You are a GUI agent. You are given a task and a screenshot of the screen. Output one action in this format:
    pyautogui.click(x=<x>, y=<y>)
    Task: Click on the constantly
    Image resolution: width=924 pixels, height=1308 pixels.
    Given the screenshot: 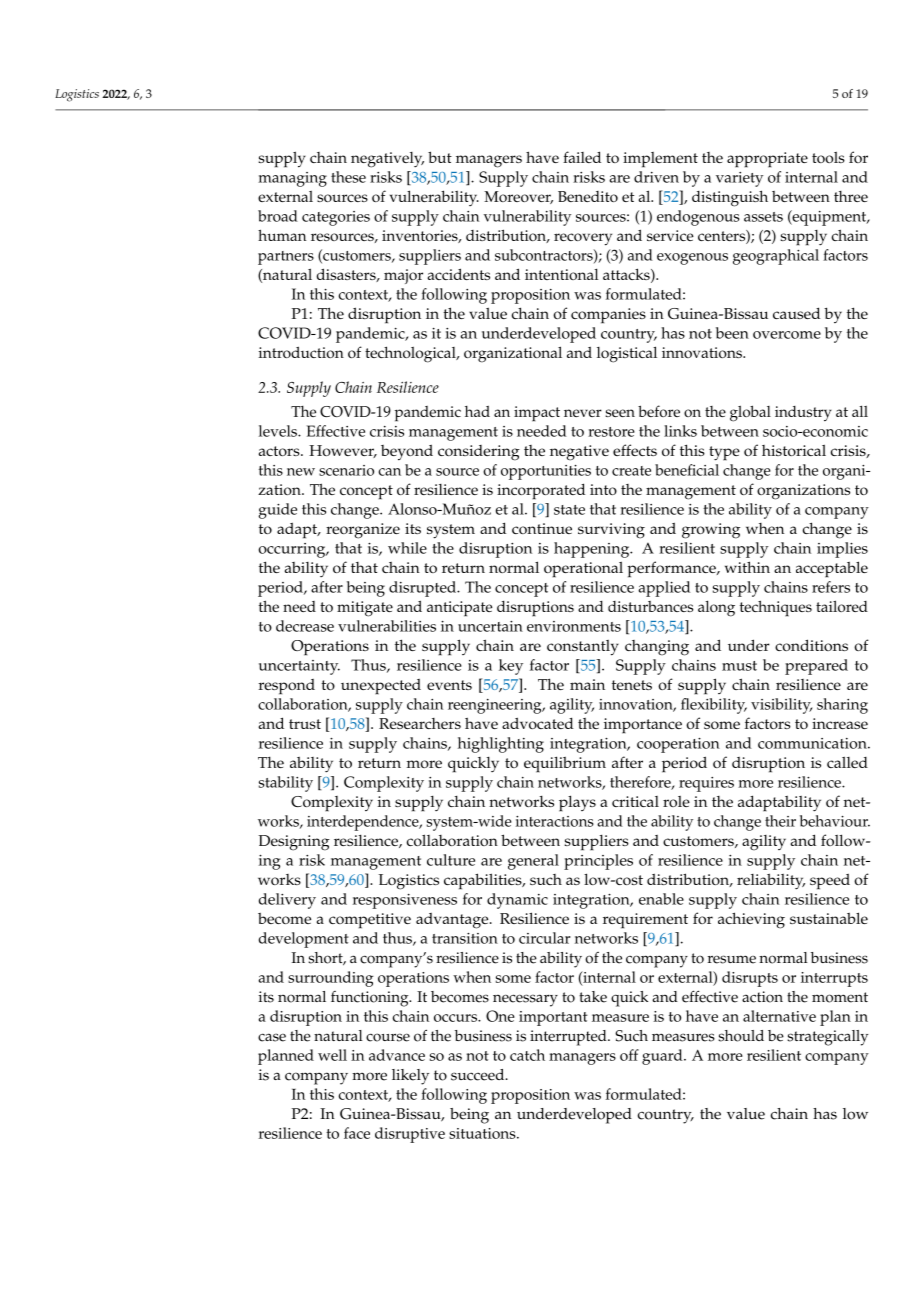 What is the action you would take?
    pyautogui.click(x=583, y=648)
